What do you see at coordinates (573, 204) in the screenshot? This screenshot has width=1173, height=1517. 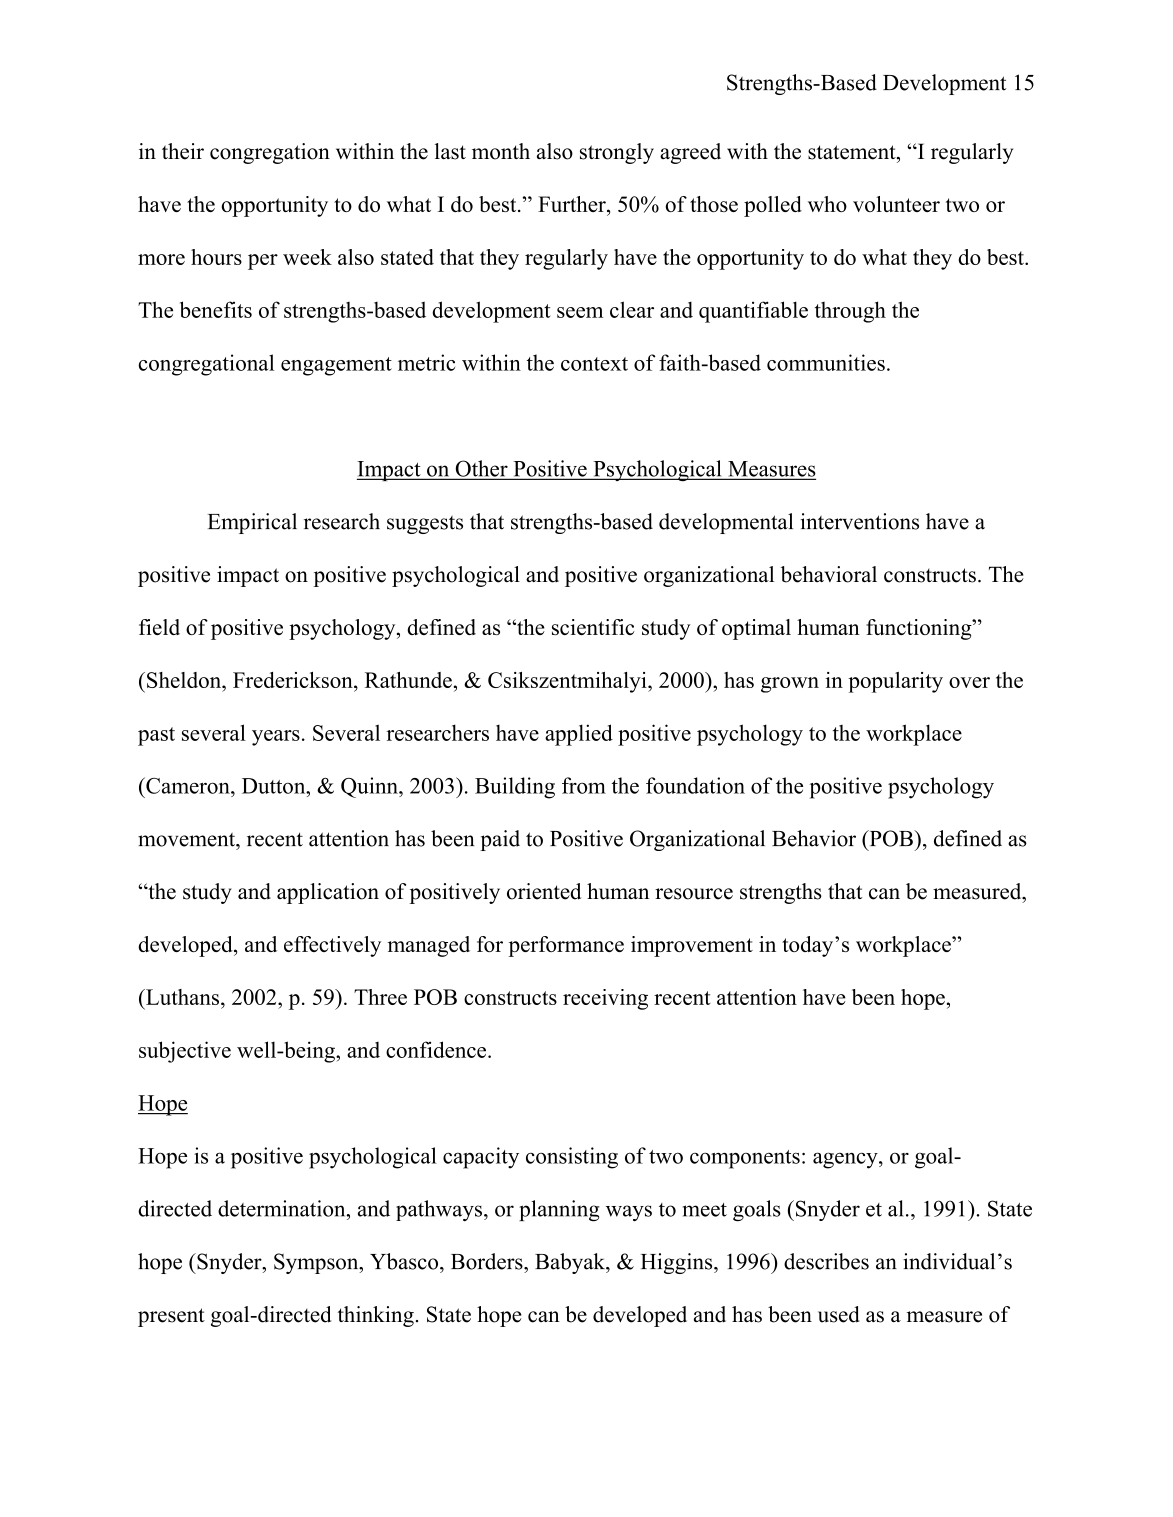 I see `Further` at bounding box center [573, 204].
